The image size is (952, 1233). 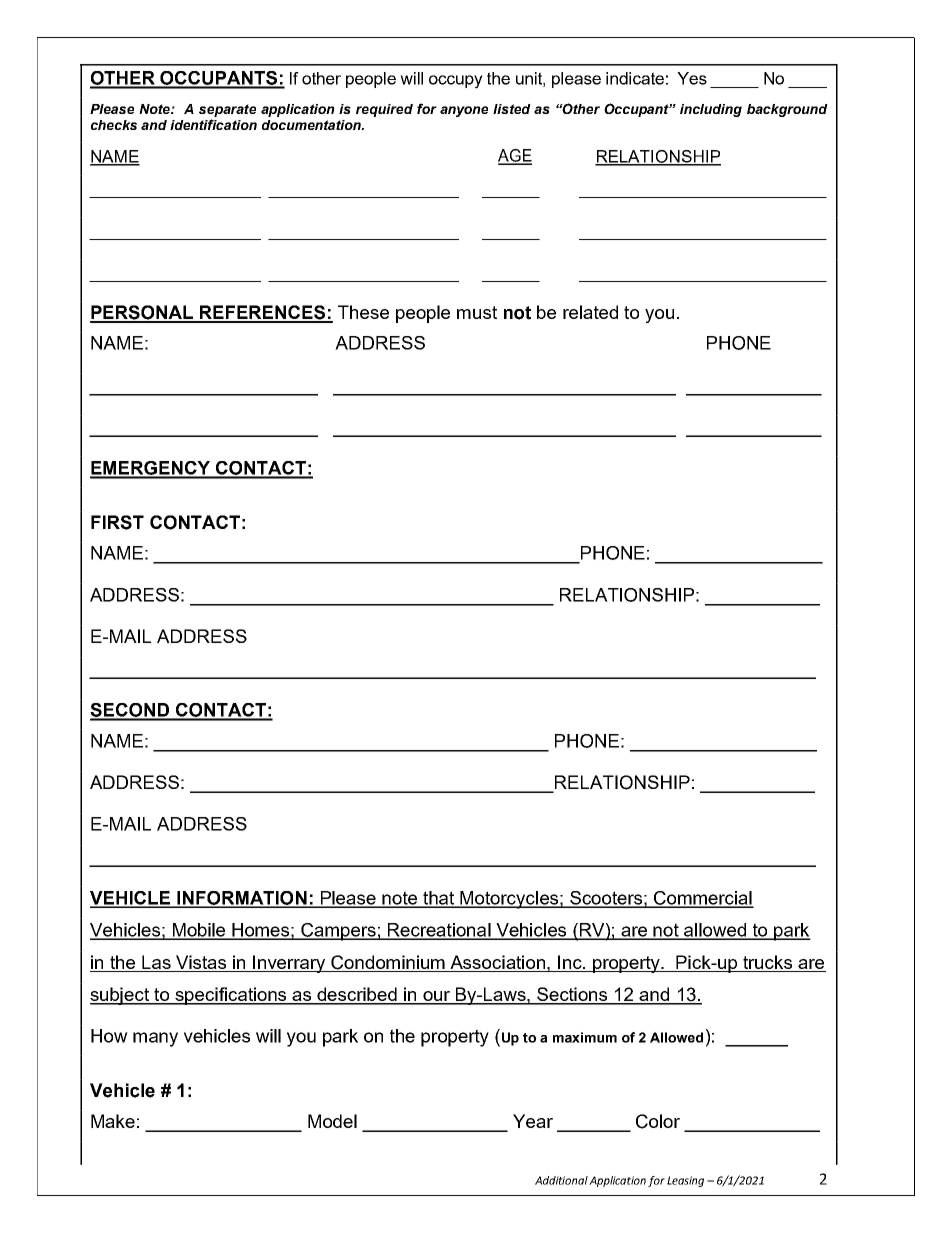 What do you see at coordinates (143, 313) in the screenshot?
I see `PERSONAL` at bounding box center [143, 313].
